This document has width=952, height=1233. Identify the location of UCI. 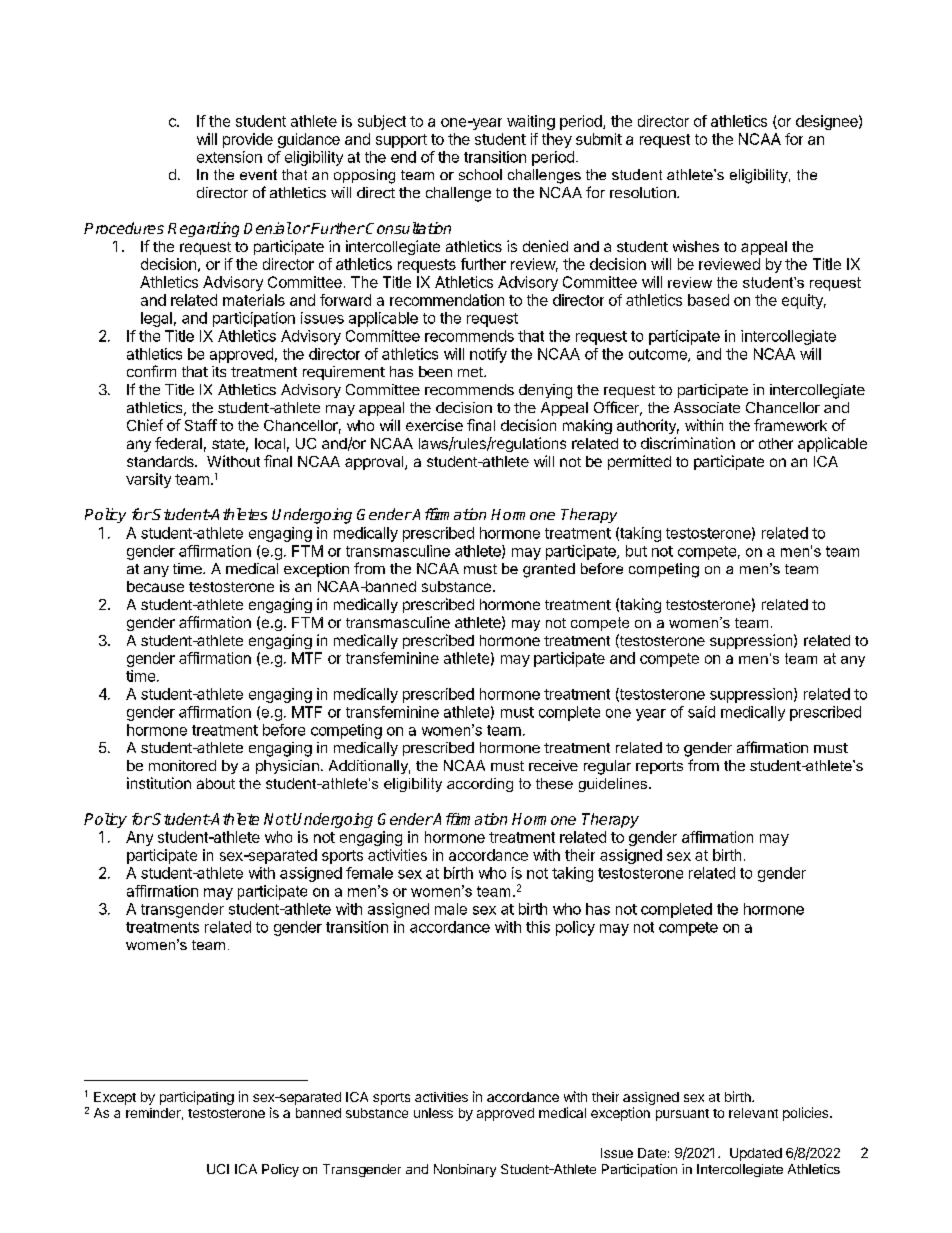
(218, 1169).
